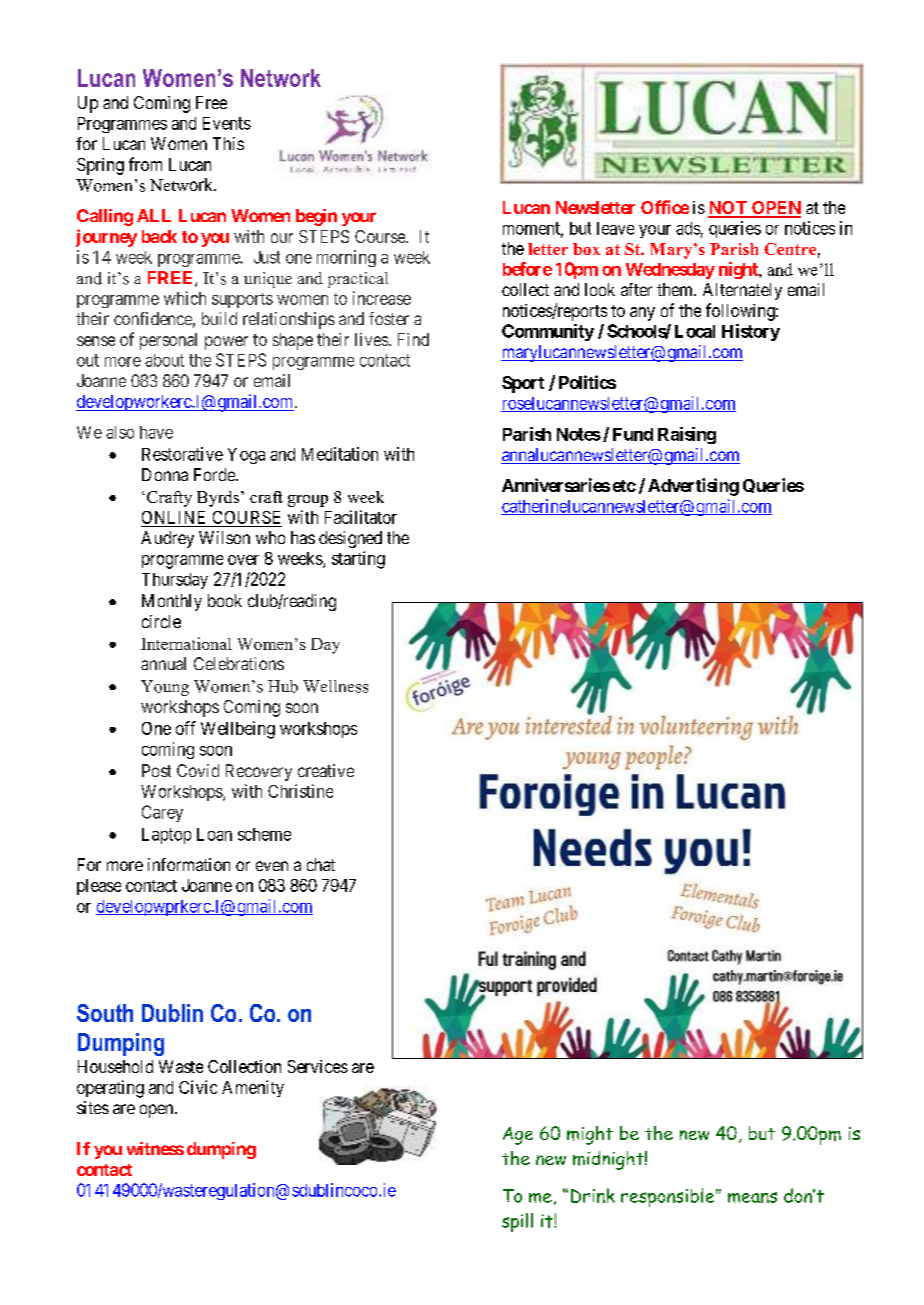 The image size is (924, 1305). What do you see at coordinates (517, 1222) in the document?
I see `spill` at bounding box center [517, 1222].
